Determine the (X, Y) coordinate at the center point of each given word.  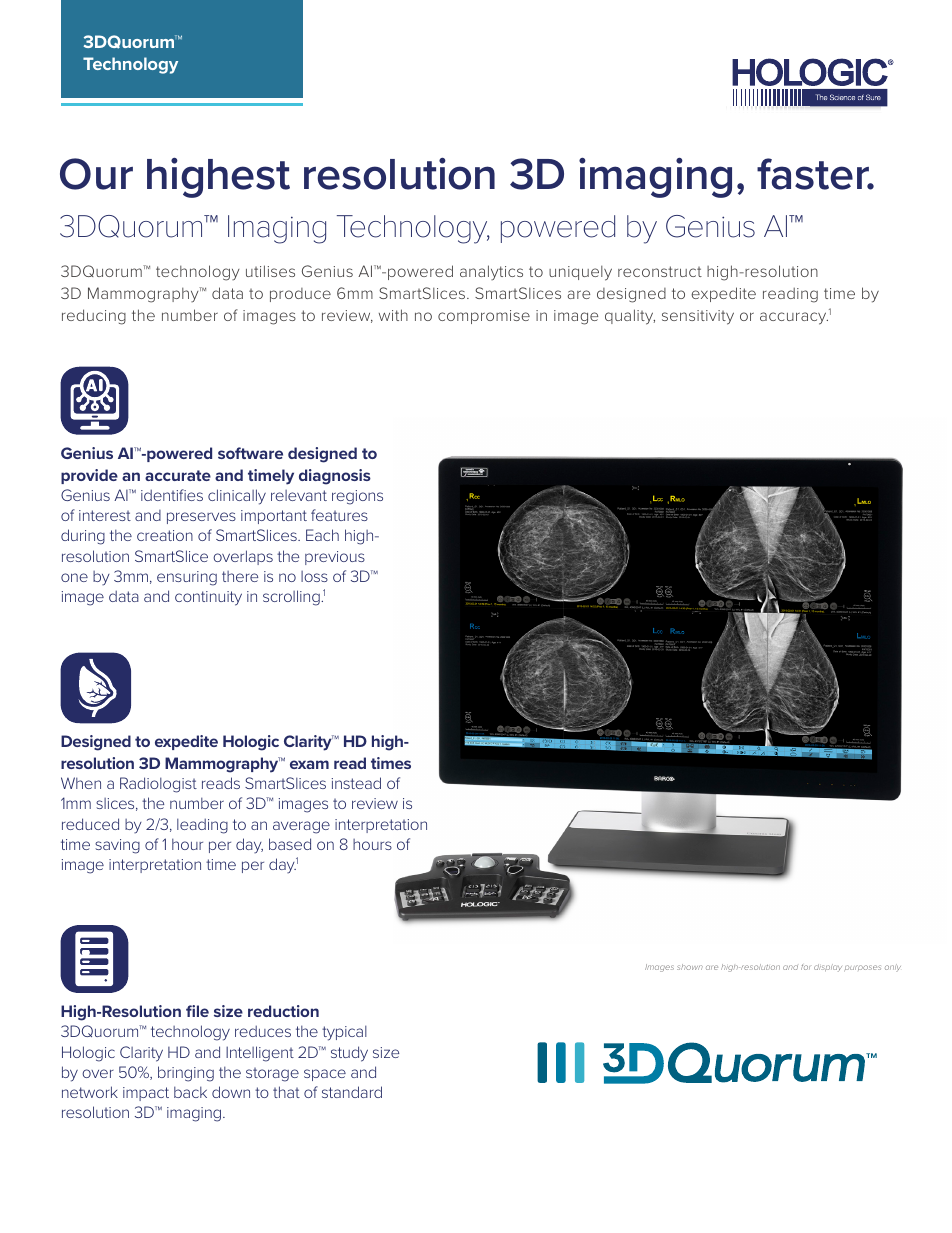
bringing (186, 1074)
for (805, 967)
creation (165, 535)
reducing (94, 317)
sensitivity (698, 317)
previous (335, 558)
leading (202, 826)
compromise (484, 317)
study (349, 1054)
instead (356, 783)
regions (357, 497)
